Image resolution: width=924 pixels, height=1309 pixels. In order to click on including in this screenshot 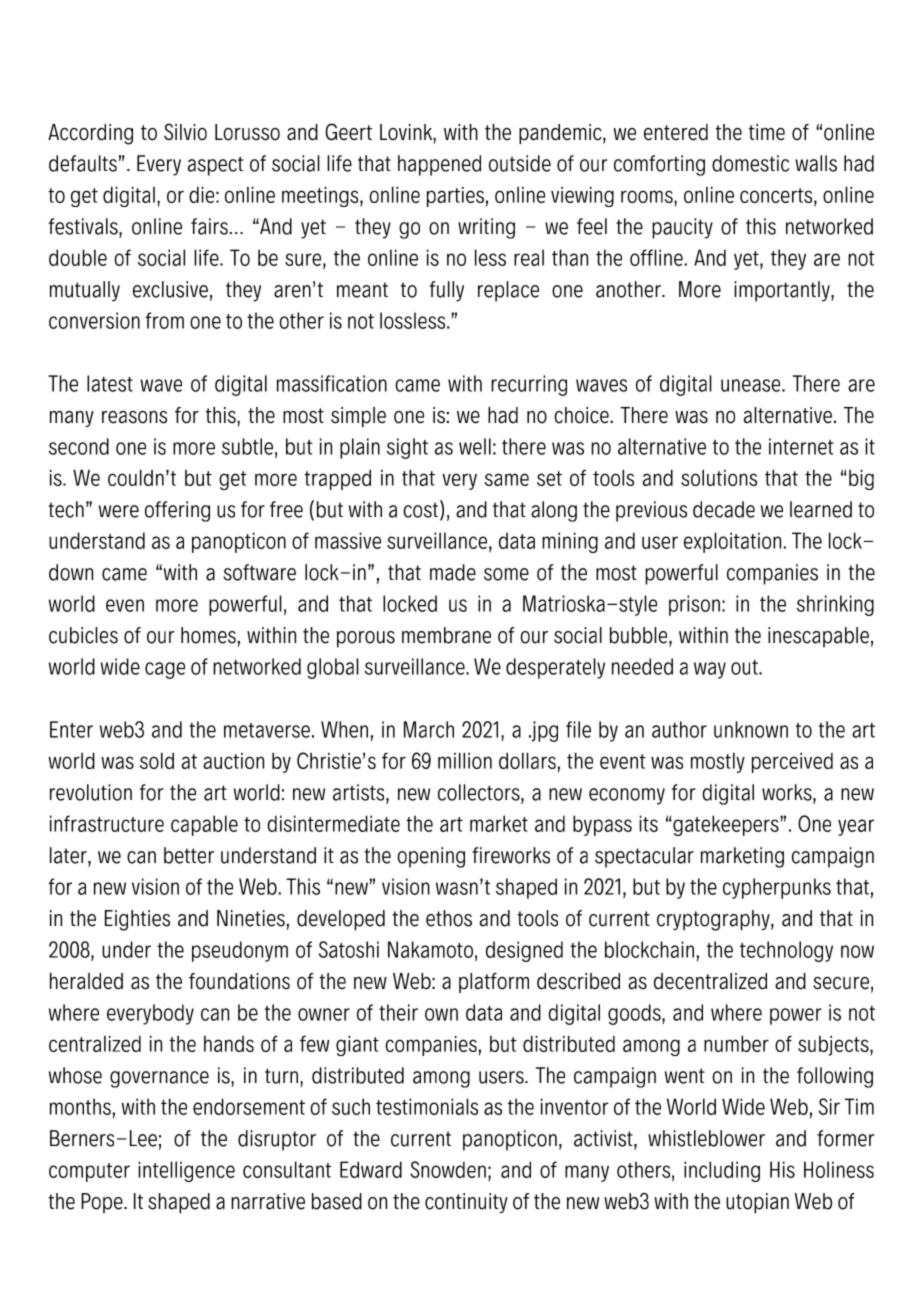, I will do `click(722, 1171)`.
